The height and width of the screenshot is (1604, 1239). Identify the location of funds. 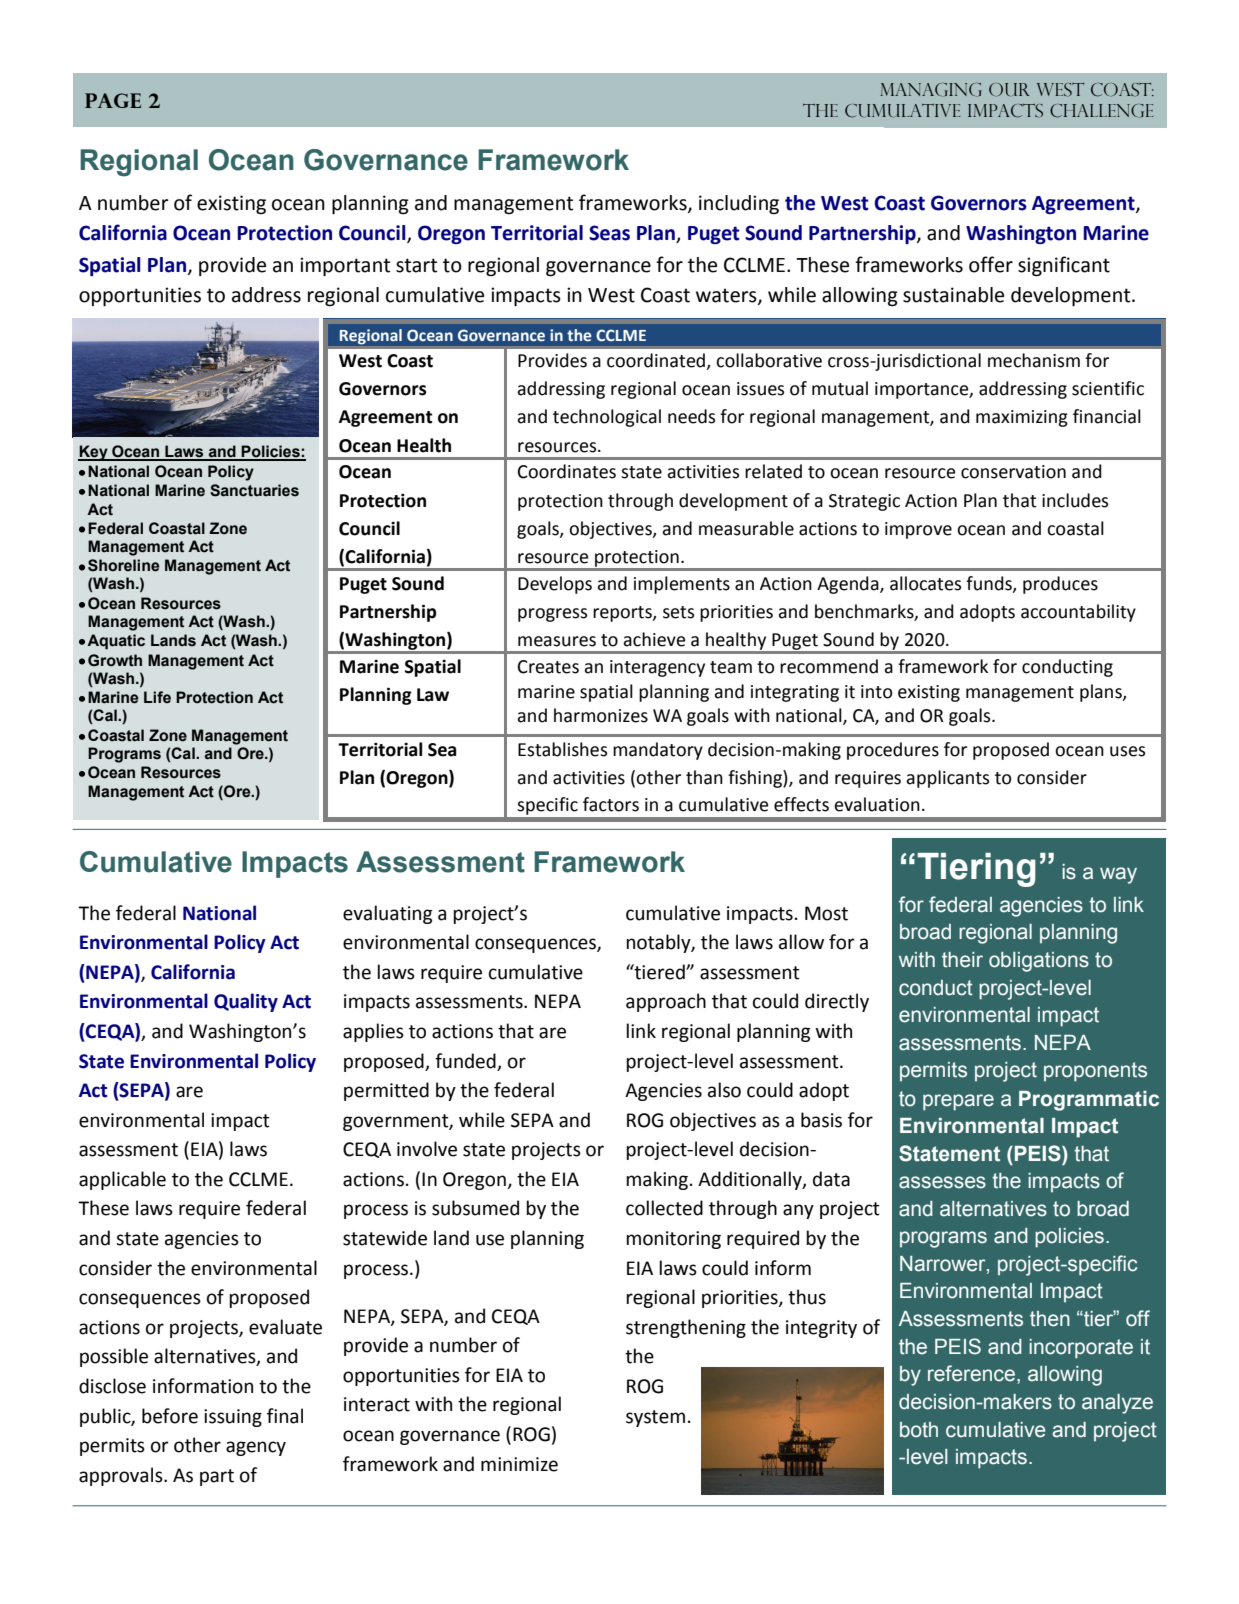
(990, 584).
